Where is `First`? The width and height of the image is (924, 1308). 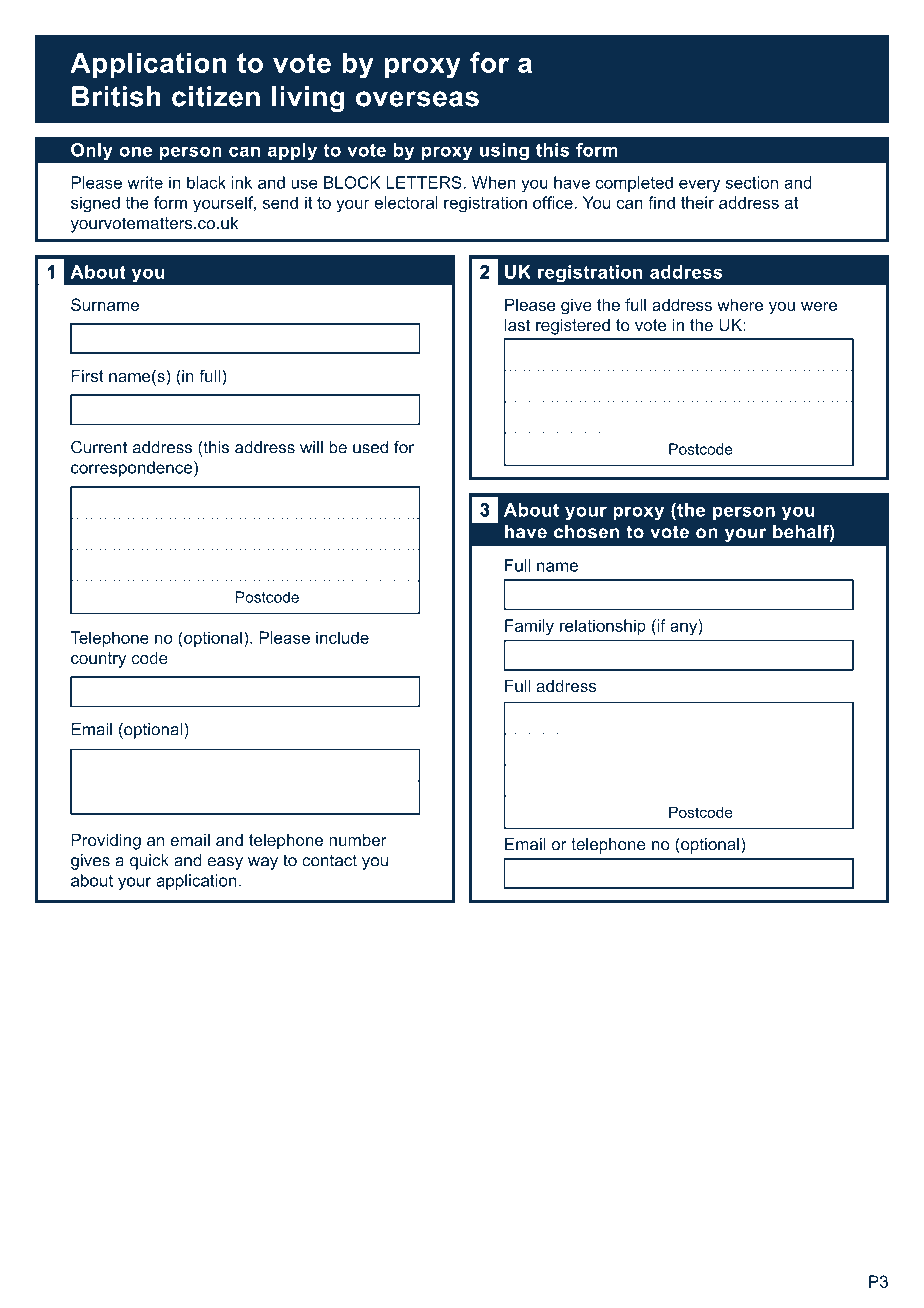
First is located at coordinates (87, 375).
